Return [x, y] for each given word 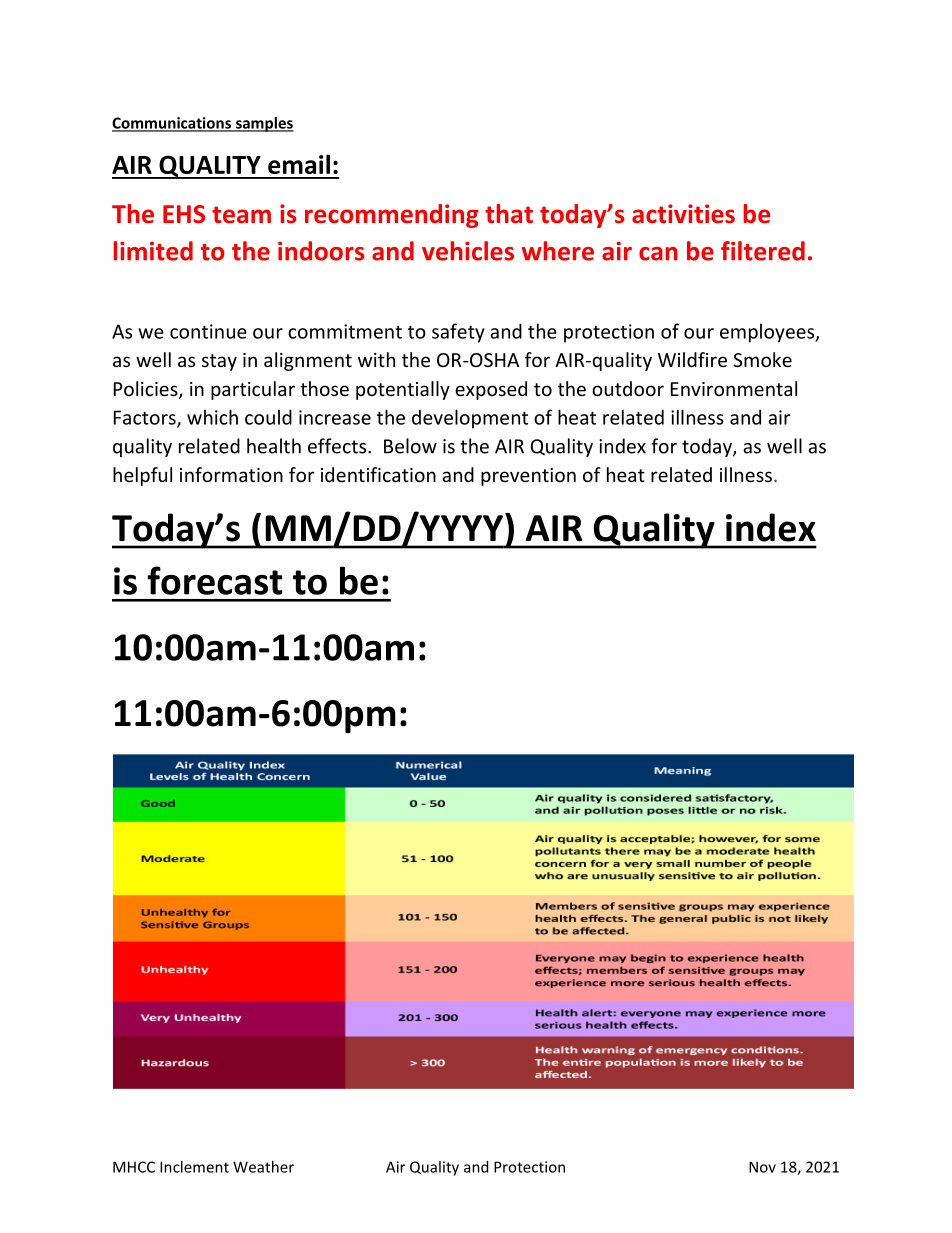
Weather [263, 1167]
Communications [172, 124]
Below [410, 446]
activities [683, 214]
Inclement [194, 1167]
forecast [214, 580]
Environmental [734, 388]
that [509, 213]
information [231, 474]
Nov [762, 1167]
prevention [528, 477]
